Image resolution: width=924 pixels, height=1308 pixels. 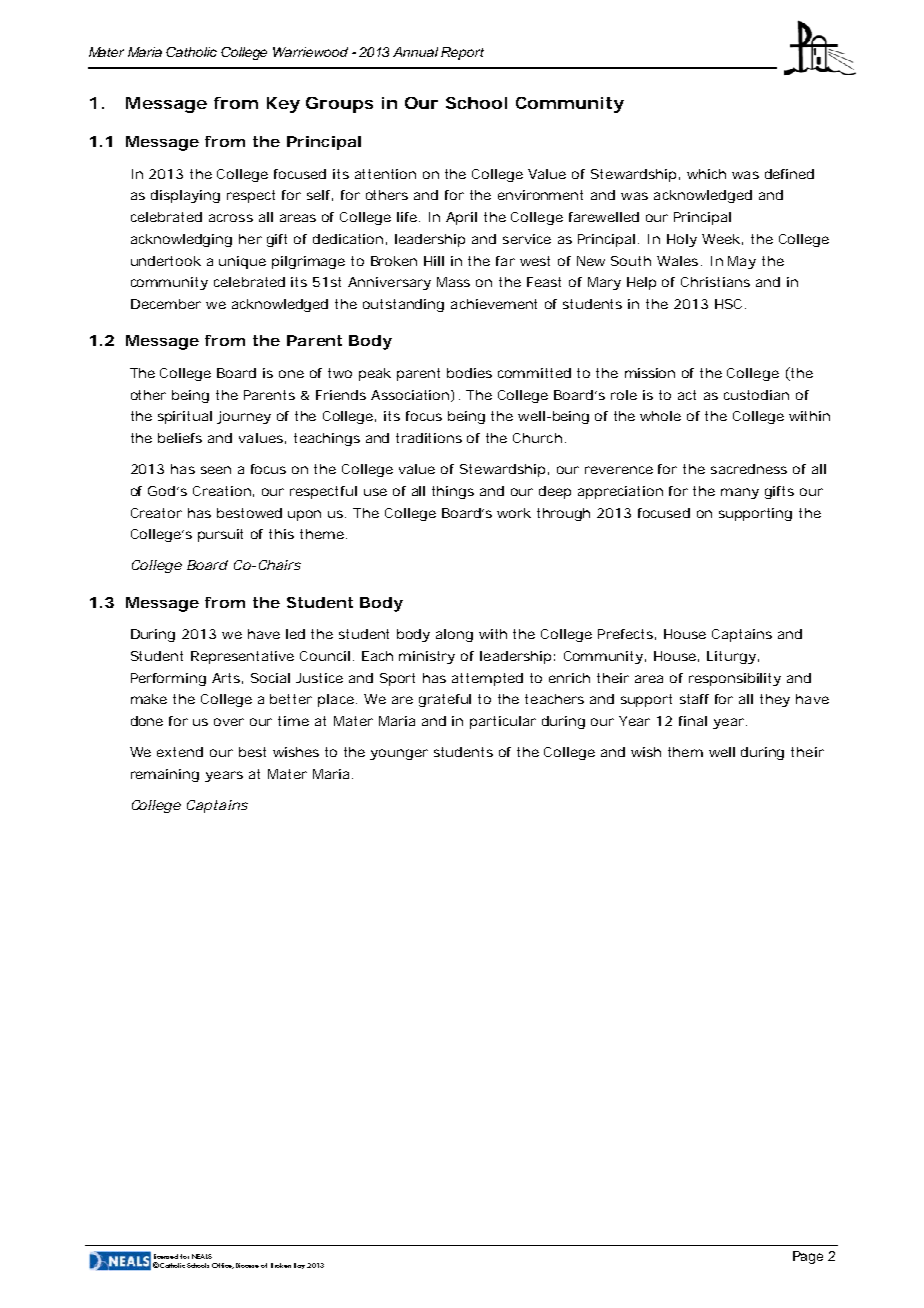 I want to click on final, so click(x=693, y=721).
